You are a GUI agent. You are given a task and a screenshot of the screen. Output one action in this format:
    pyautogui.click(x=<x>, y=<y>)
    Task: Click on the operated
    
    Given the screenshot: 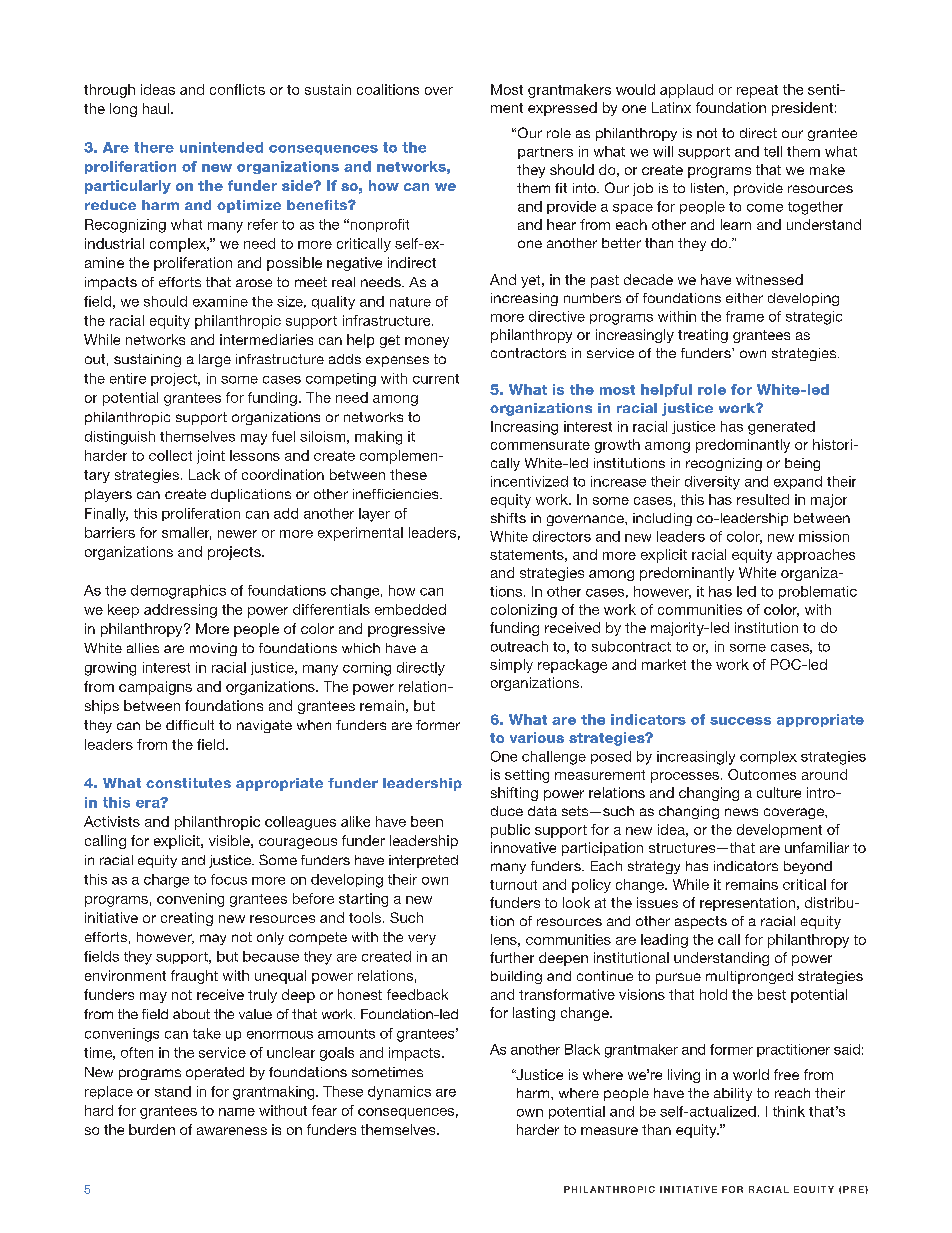 What is the action you would take?
    pyautogui.click(x=215, y=1073)
